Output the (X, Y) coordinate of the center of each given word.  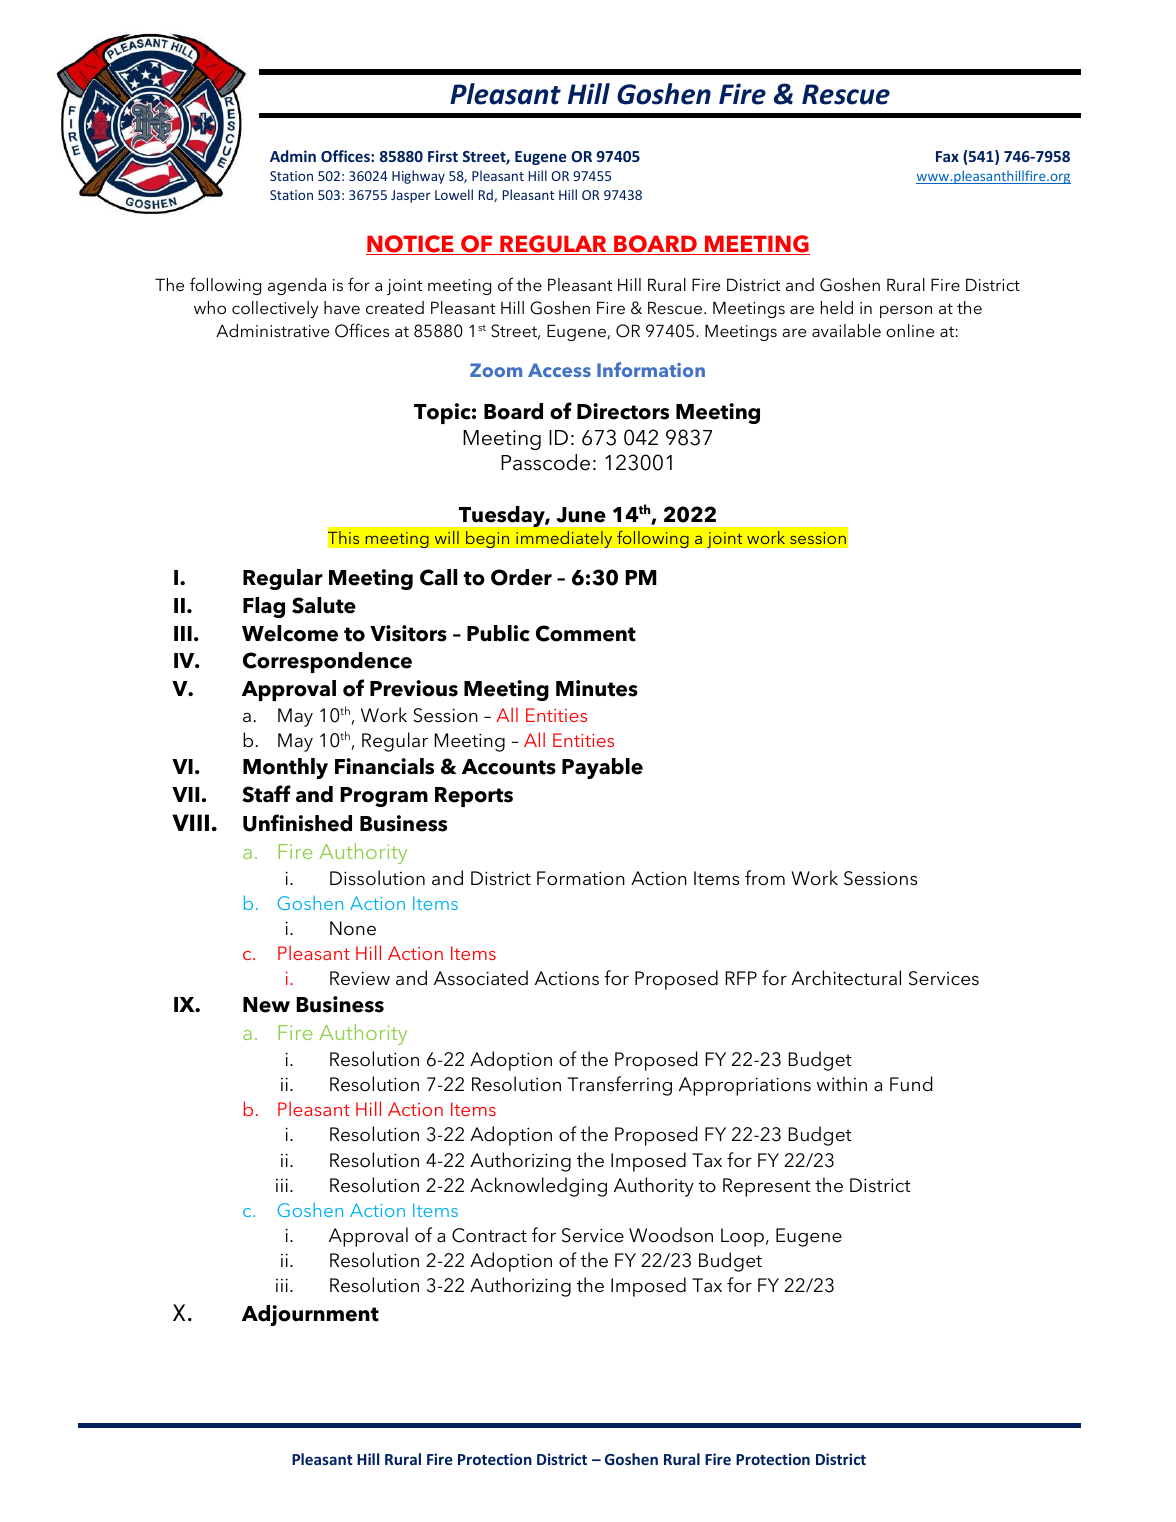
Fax (947, 156)
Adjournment (310, 1315)
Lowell (454, 194)
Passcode (545, 462)
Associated (481, 978)
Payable (602, 768)
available (846, 330)
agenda (297, 286)
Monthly (285, 768)
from (765, 878)
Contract (489, 1235)
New (266, 1005)
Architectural (846, 978)
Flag (264, 607)
